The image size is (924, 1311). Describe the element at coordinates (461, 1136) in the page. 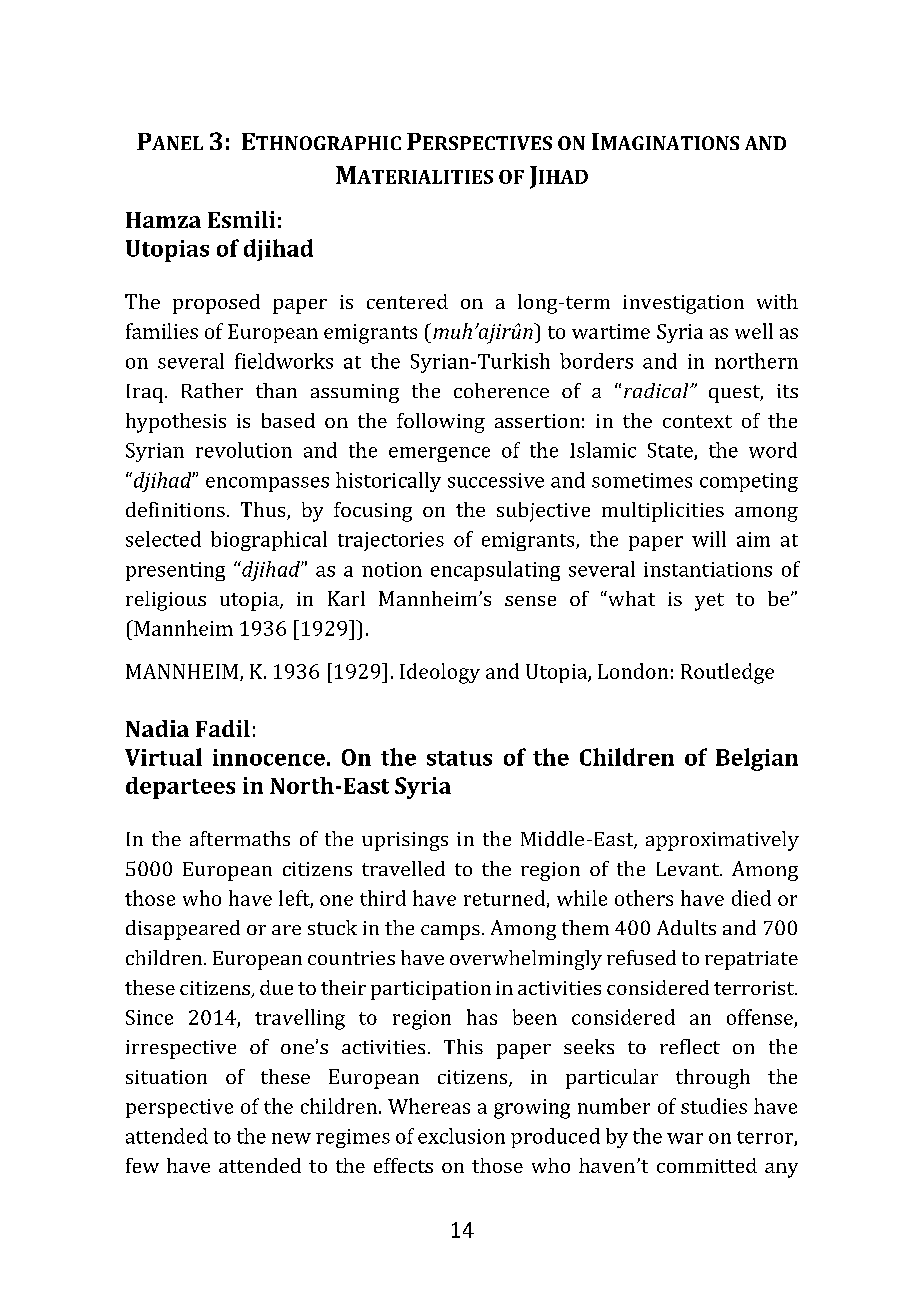

I see `exclusion` at that location.
